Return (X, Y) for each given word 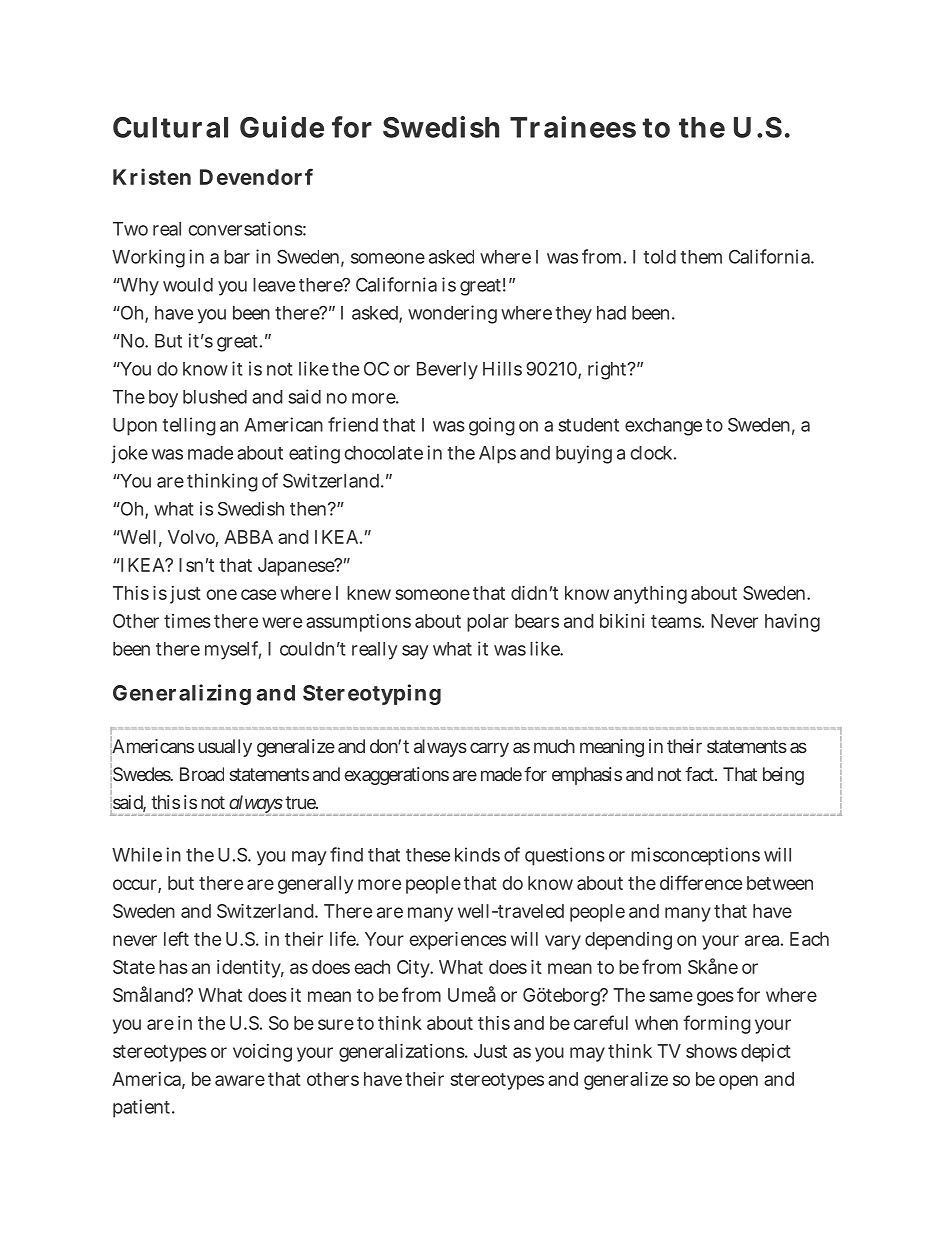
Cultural (170, 127)
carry (489, 749)
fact (700, 774)
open (738, 1082)
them (701, 257)
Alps (497, 455)
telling (189, 426)
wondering (452, 314)
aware (240, 1080)
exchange (663, 427)
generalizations (402, 1053)
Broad (202, 774)
